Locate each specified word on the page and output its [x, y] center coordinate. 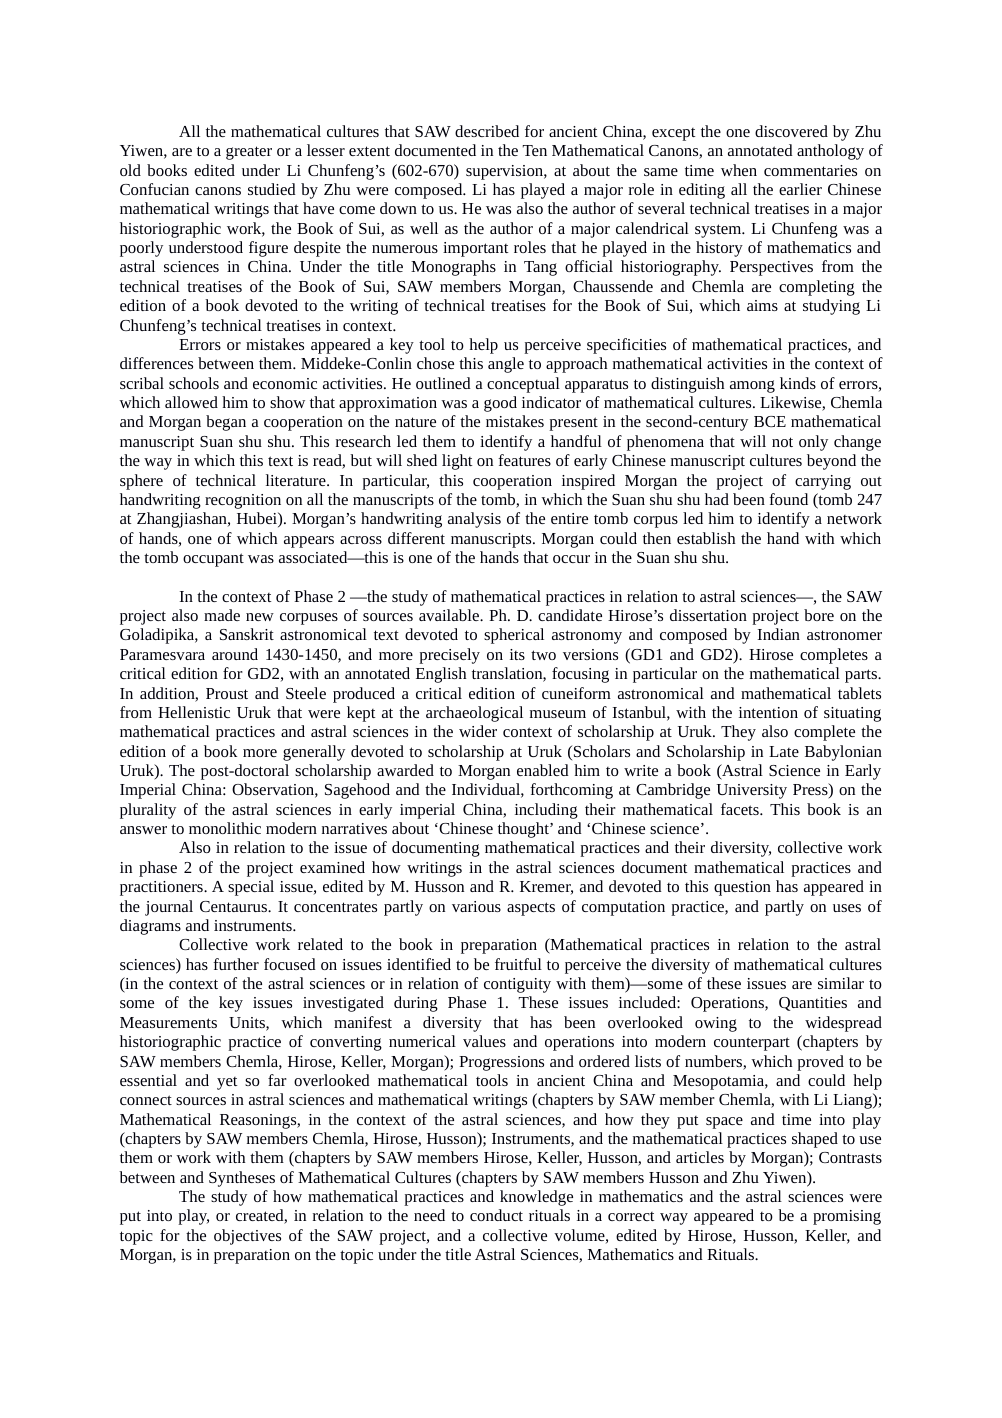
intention [768, 712]
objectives [247, 1237]
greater [249, 153]
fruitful [518, 964]
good [500, 404]
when [739, 170]
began [226, 423]
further [236, 964]
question [742, 888]
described [487, 131]
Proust [227, 693]
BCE [770, 421]
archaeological [474, 714]
